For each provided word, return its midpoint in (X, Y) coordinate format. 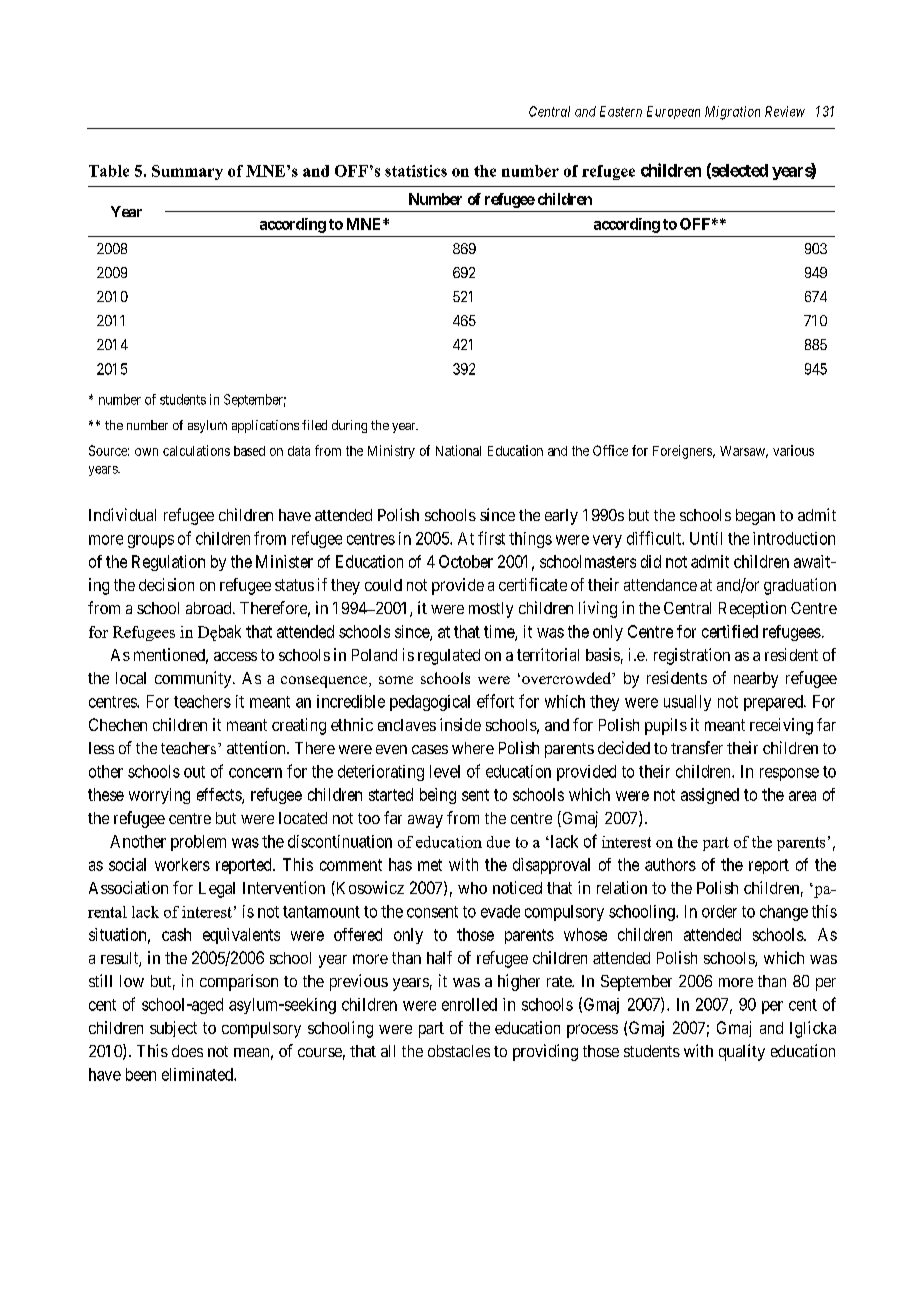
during (349, 426)
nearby (756, 680)
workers (182, 864)
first (491, 538)
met (430, 865)
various (793, 450)
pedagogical (430, 703)
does (187, 1051)
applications (265, 426)
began (755, 517)
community (194, 679)
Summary (187, 172)
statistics (416, 171)
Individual (122, 514)
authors (670, 864)
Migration (732, 113)
